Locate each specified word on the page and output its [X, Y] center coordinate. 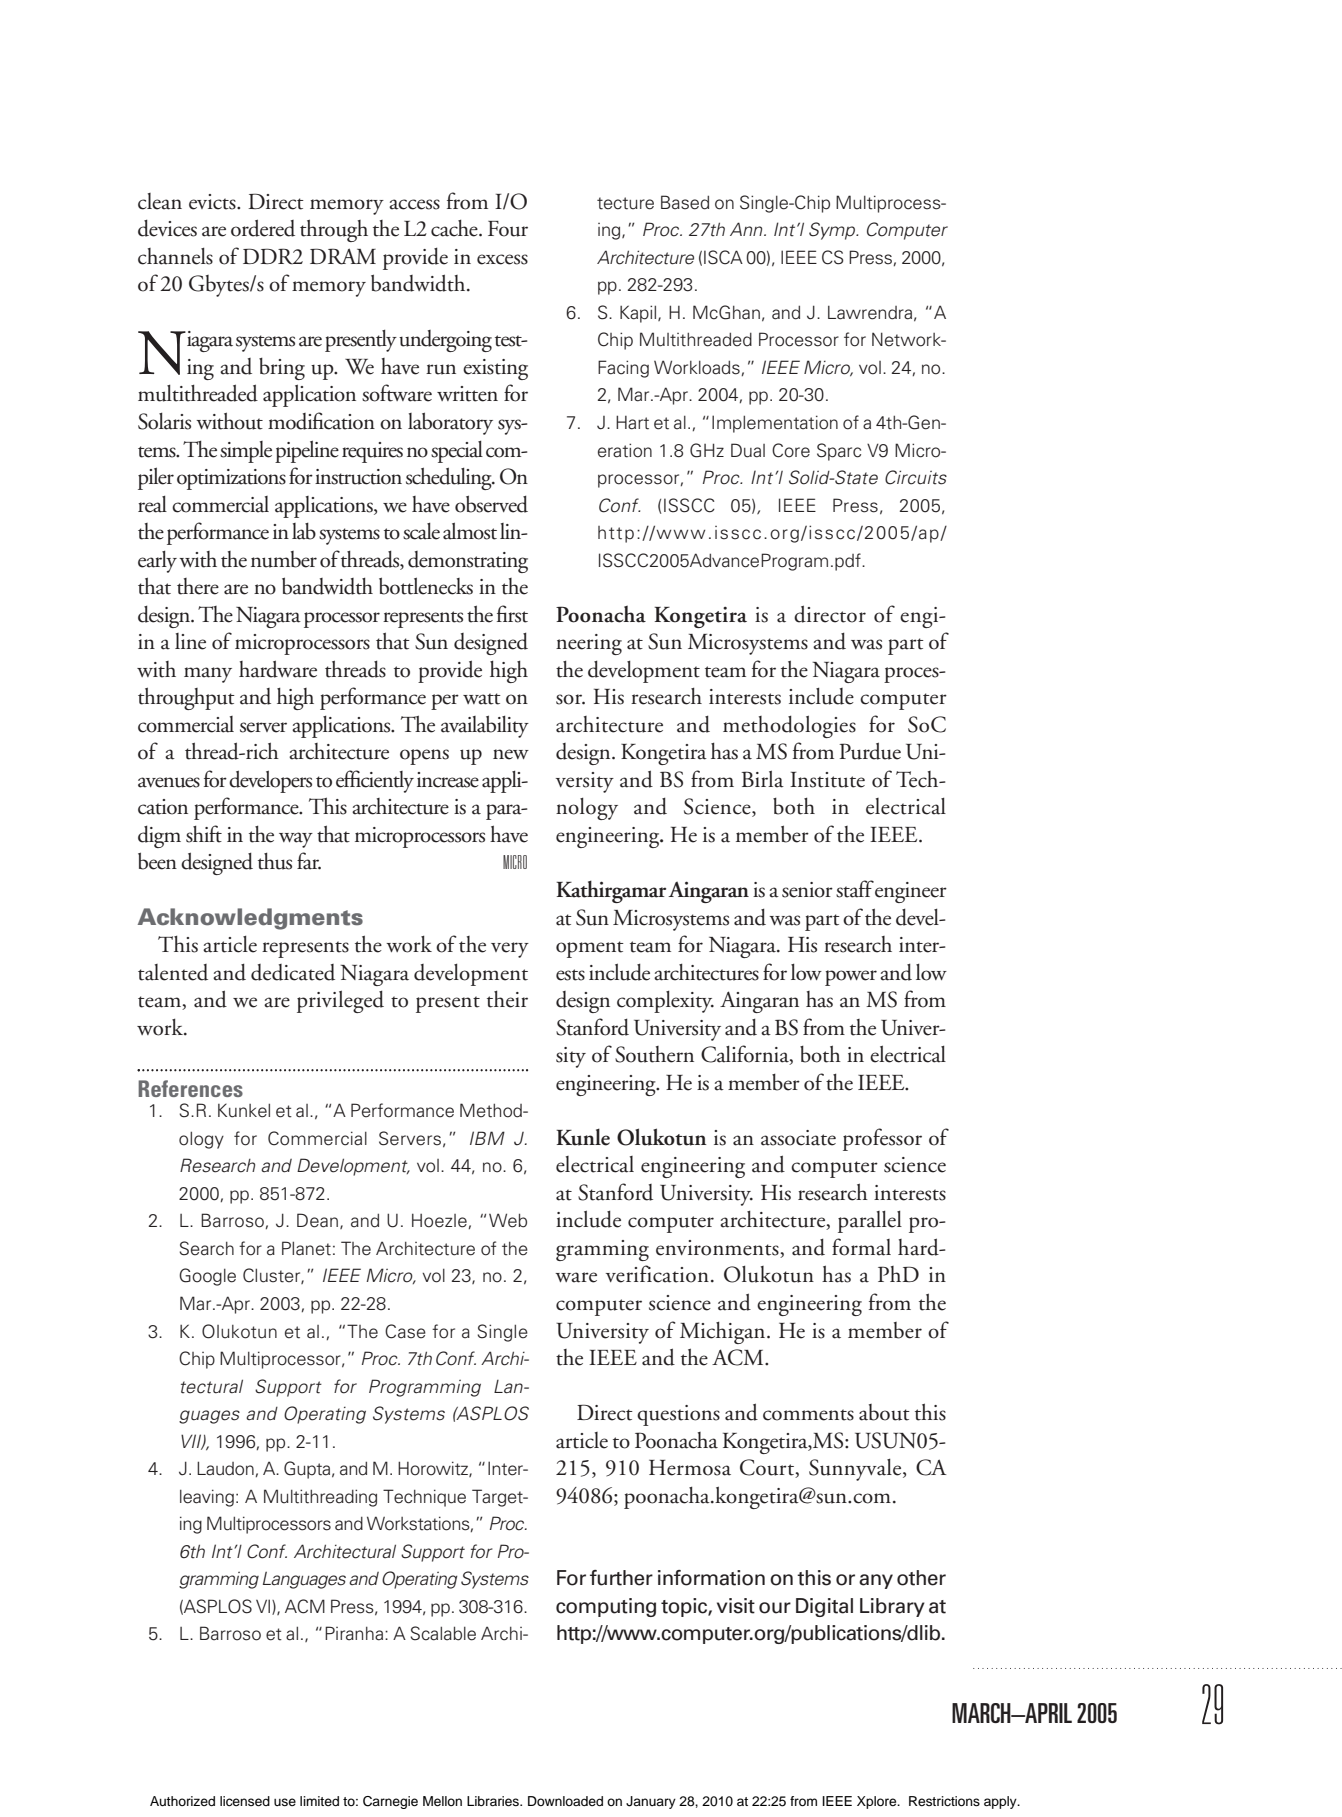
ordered [263, 228]
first [512, 614]
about [884, 1412]
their [507, 999]
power [851, 978]
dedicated [293, 972]
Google [207, 1277]
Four [508, 229]
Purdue [870, 751]
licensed [245, 1801]
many [208, 675]
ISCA [723, 257]
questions [678, 1415]
